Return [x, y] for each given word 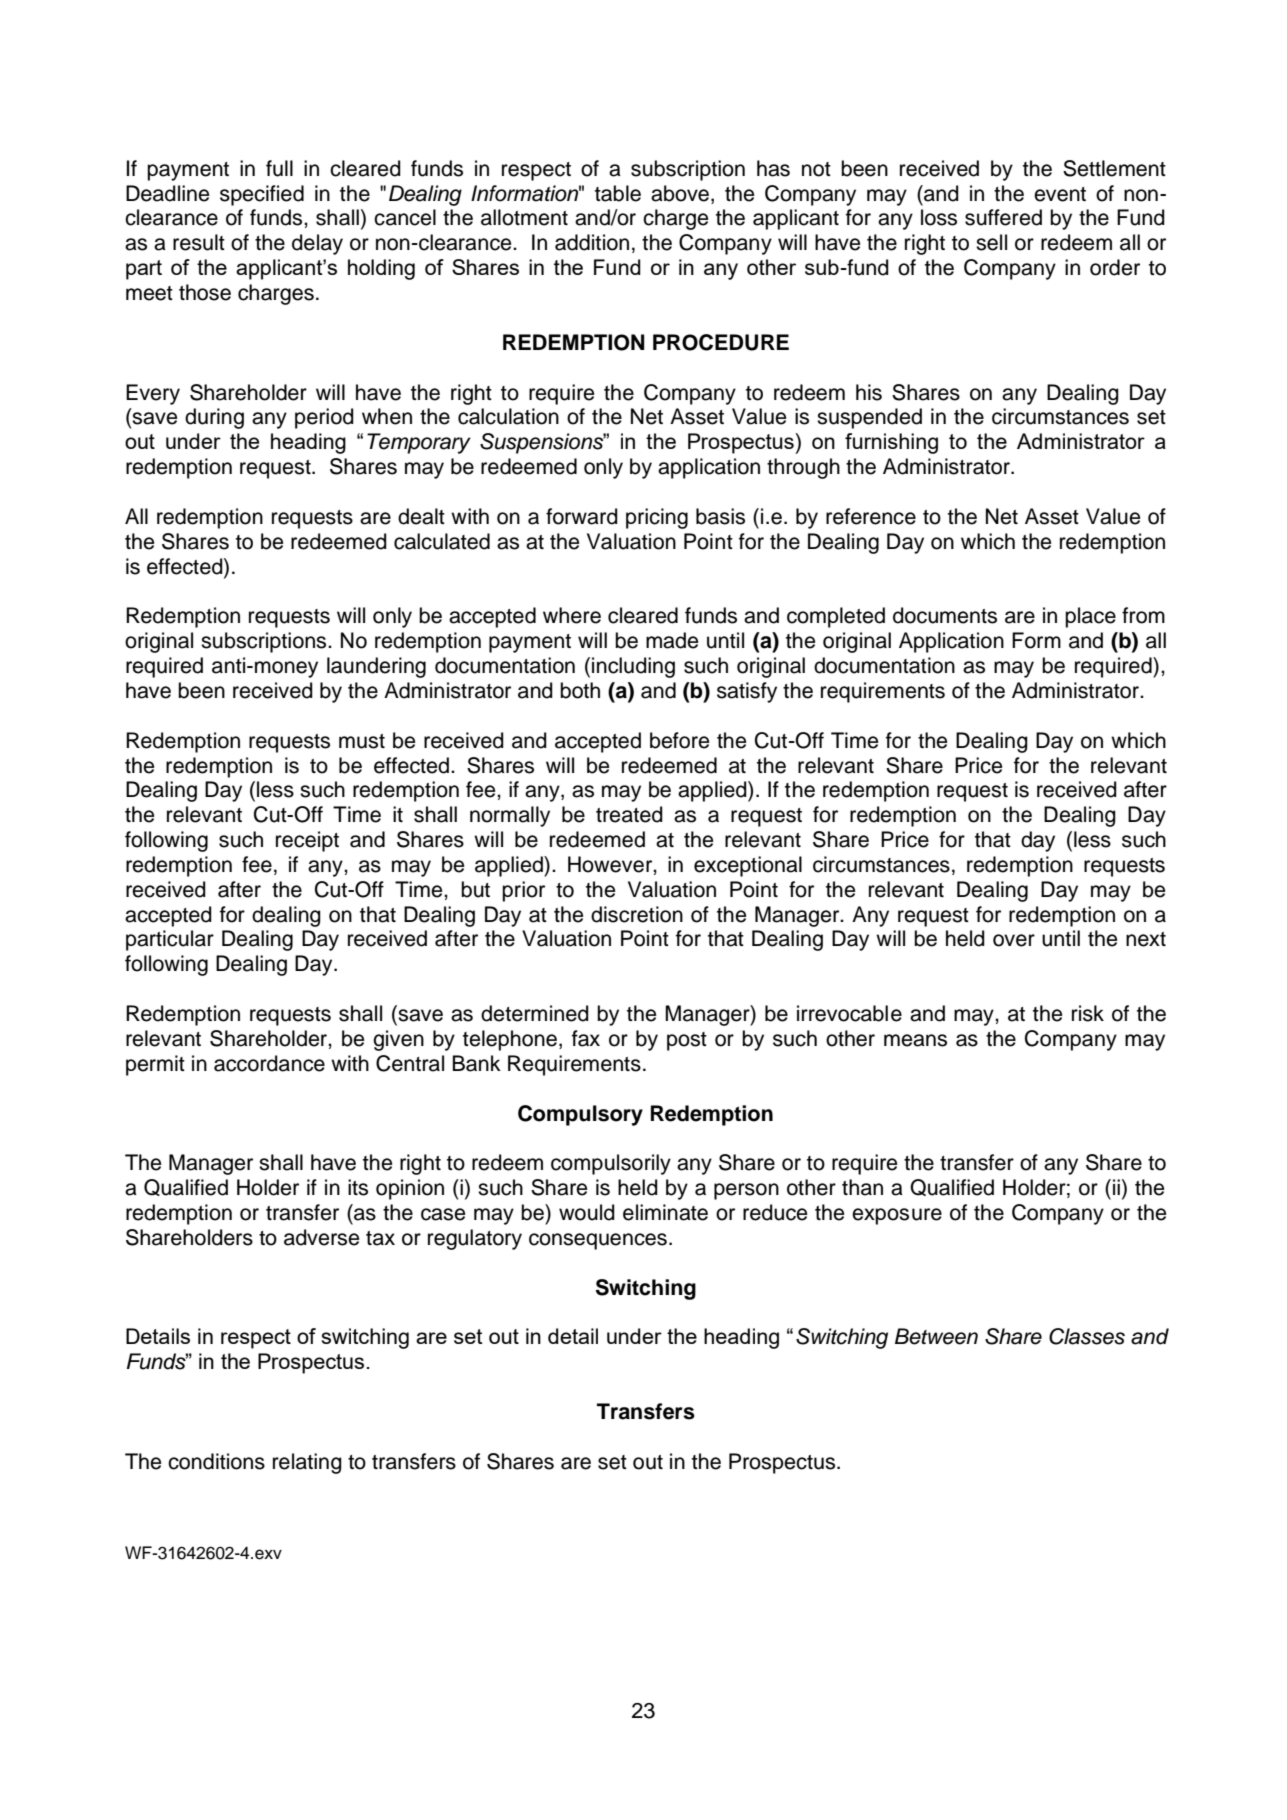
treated [629, 814]
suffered [1003, 217]
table [618, 193]
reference [871, 516]
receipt [307, 841]
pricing [657, 518]
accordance [269, 1063]
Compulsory [580, 1115]
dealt [421, 516]
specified [262, 195]
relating [307, 1463]
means [915, 1040]
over [1014, 940]
